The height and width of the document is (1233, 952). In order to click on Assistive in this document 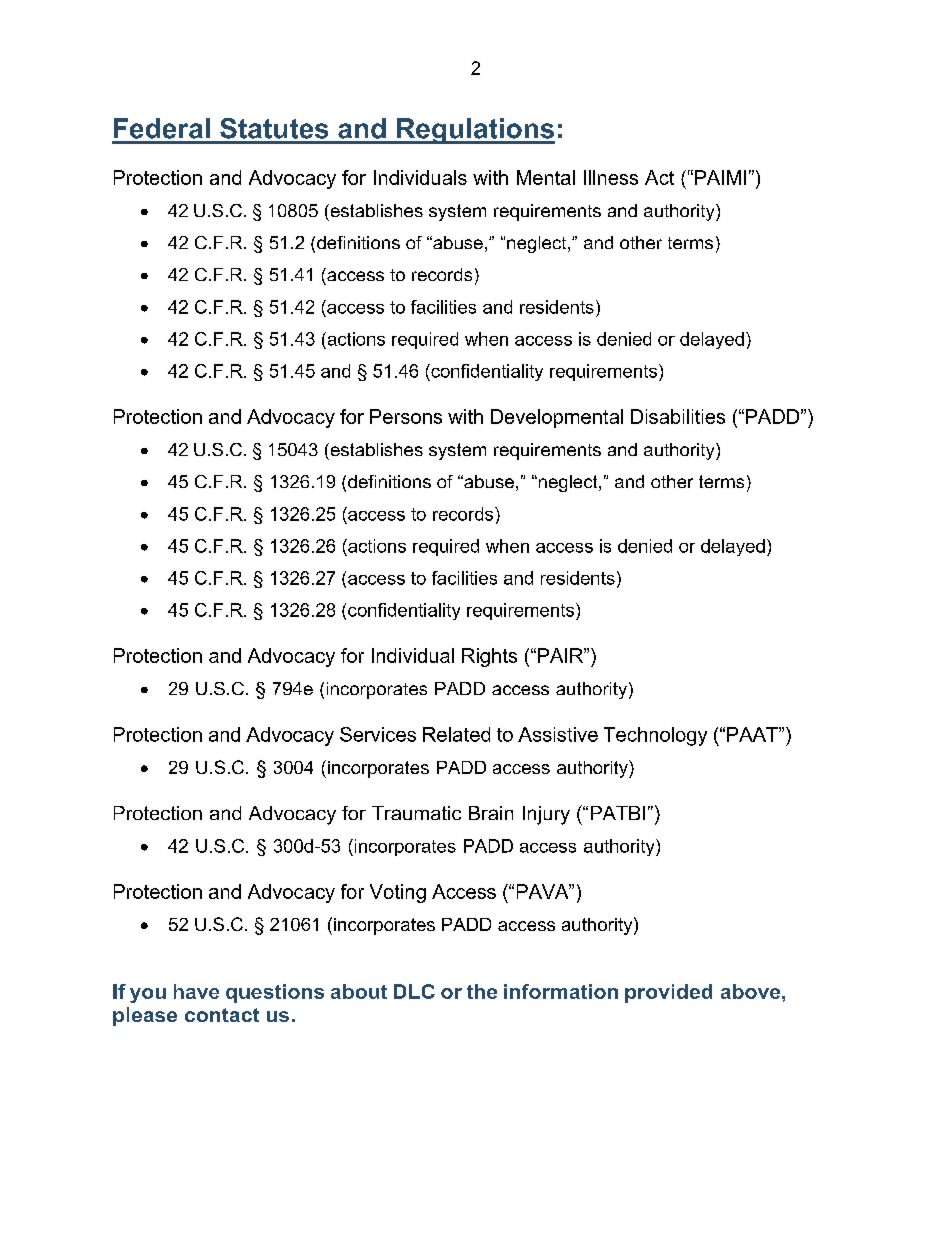, I will do `click(558, 734)`.
